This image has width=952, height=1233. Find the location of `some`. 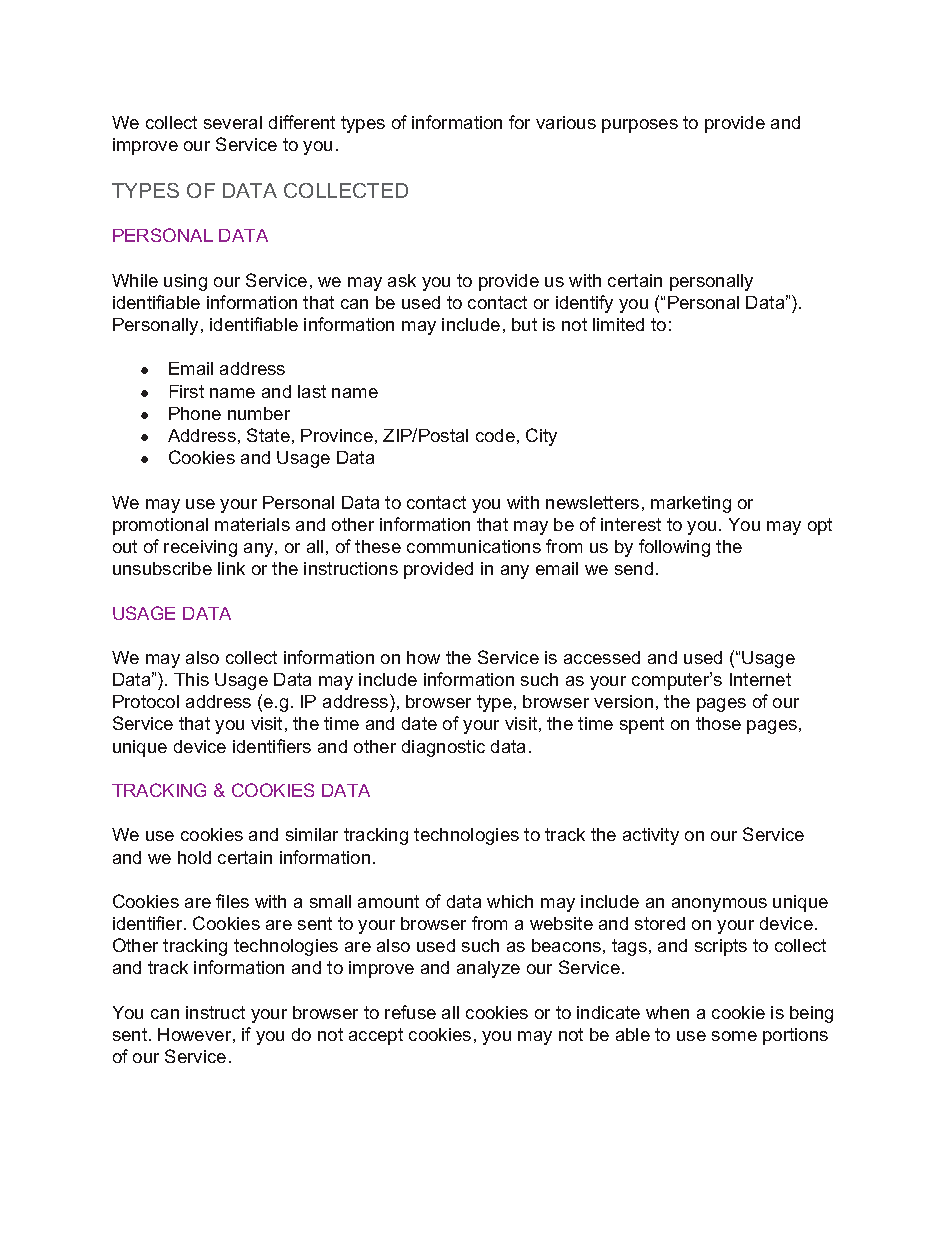

some is located at coordinates (734, 1036).
